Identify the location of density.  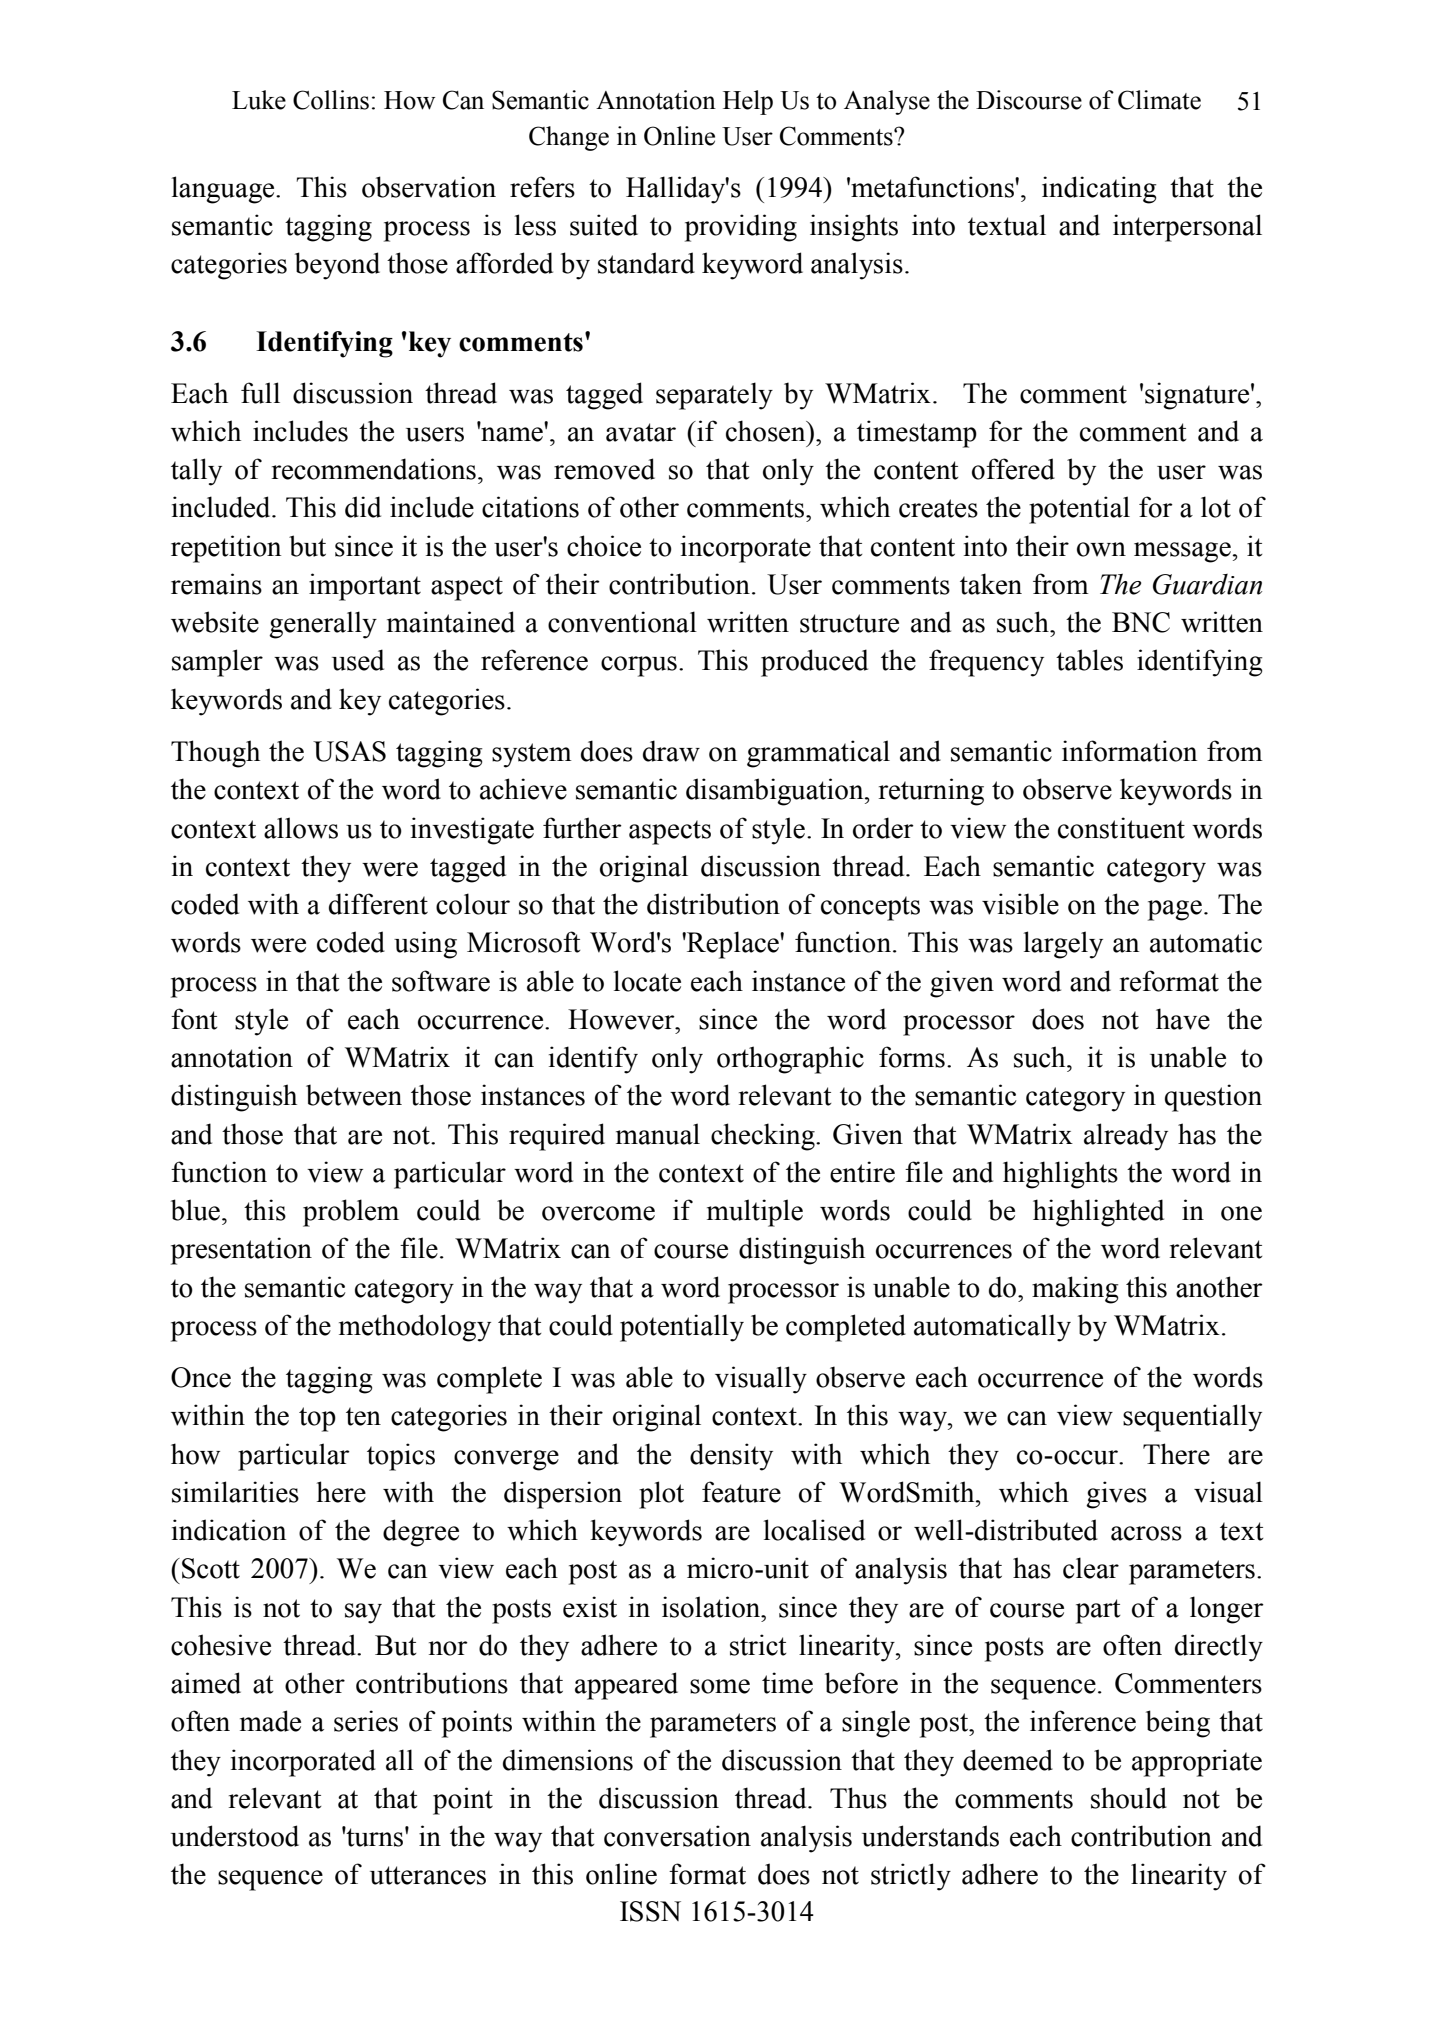
(731, 1457).
